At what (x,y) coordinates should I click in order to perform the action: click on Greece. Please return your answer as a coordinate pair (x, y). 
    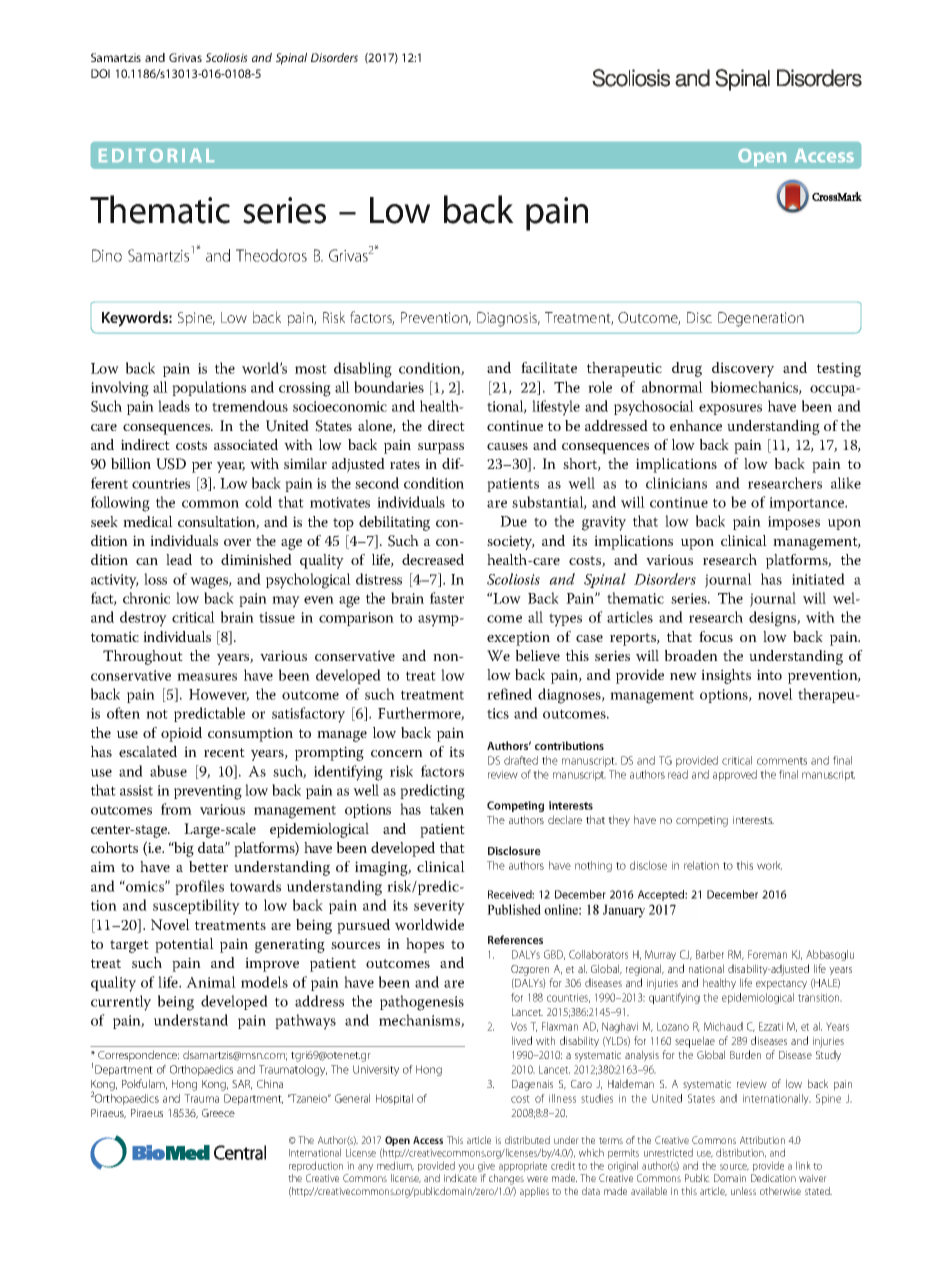
    Looking at the image, I should click on (218, 1113).
